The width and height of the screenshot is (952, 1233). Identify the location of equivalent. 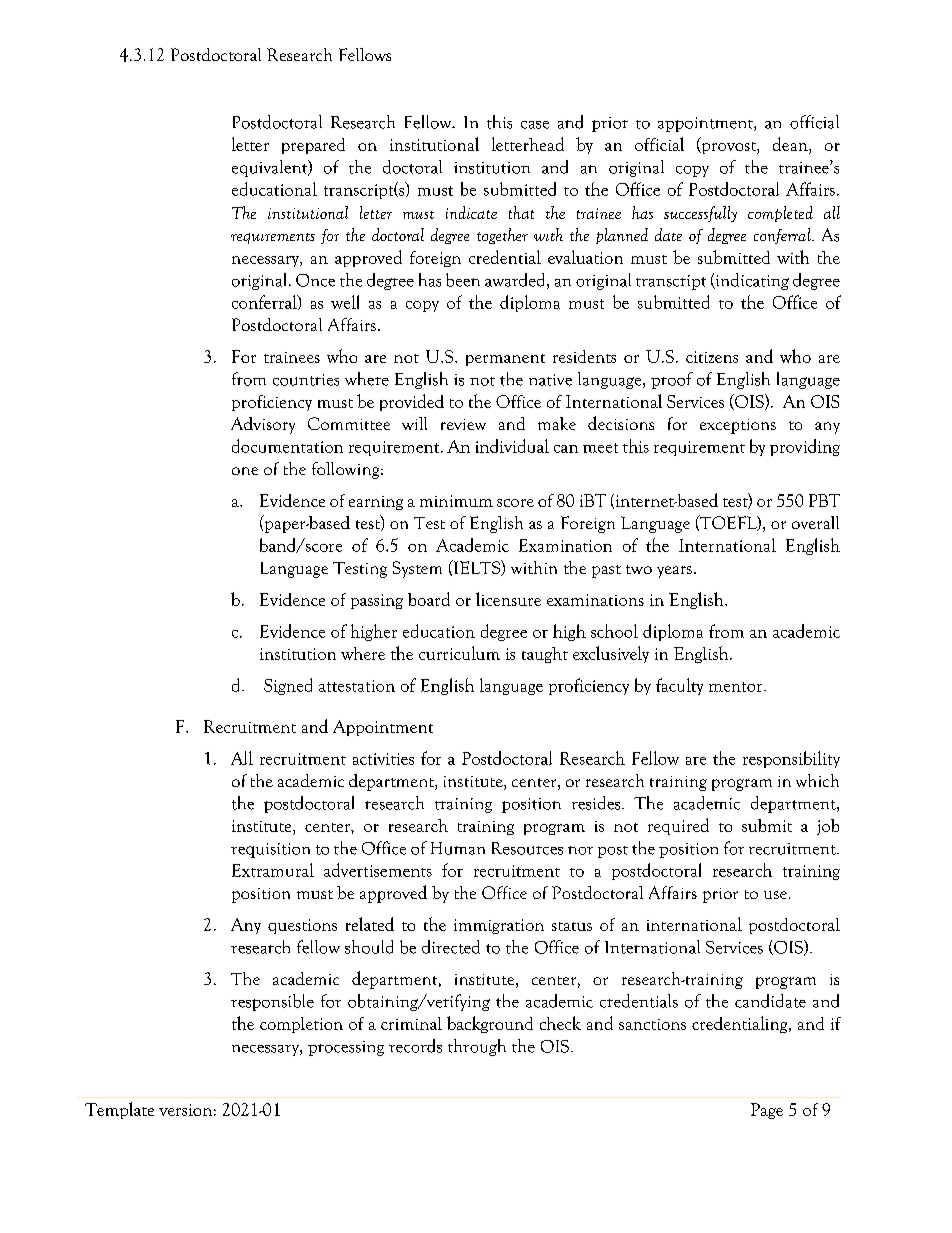
(271, 168).
